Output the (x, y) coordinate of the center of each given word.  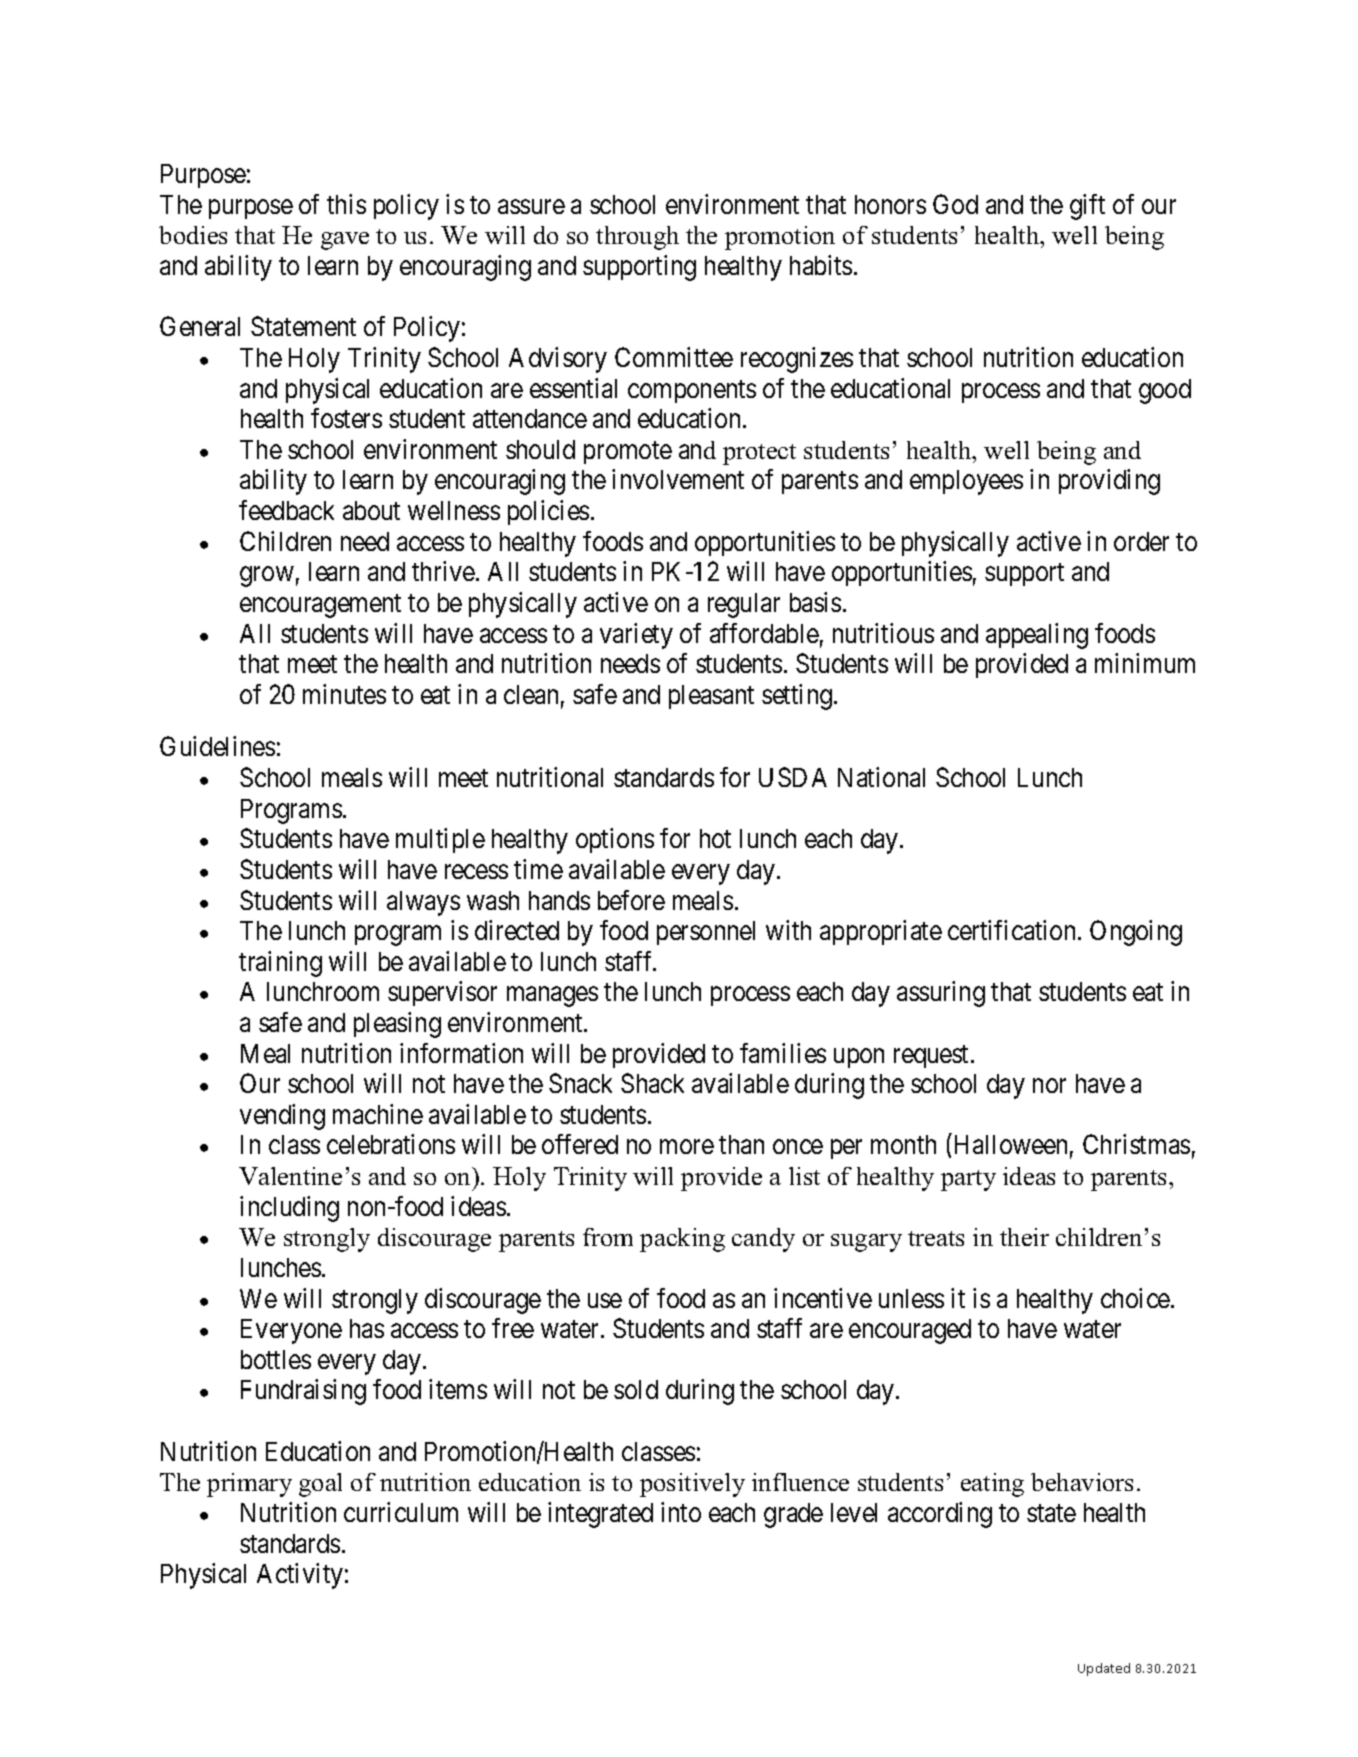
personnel (706, 933)
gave (345, 241)
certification (1013, 930)
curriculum (401, 1512)
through (637, 238)
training (280, 964)
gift (1087, 207)
